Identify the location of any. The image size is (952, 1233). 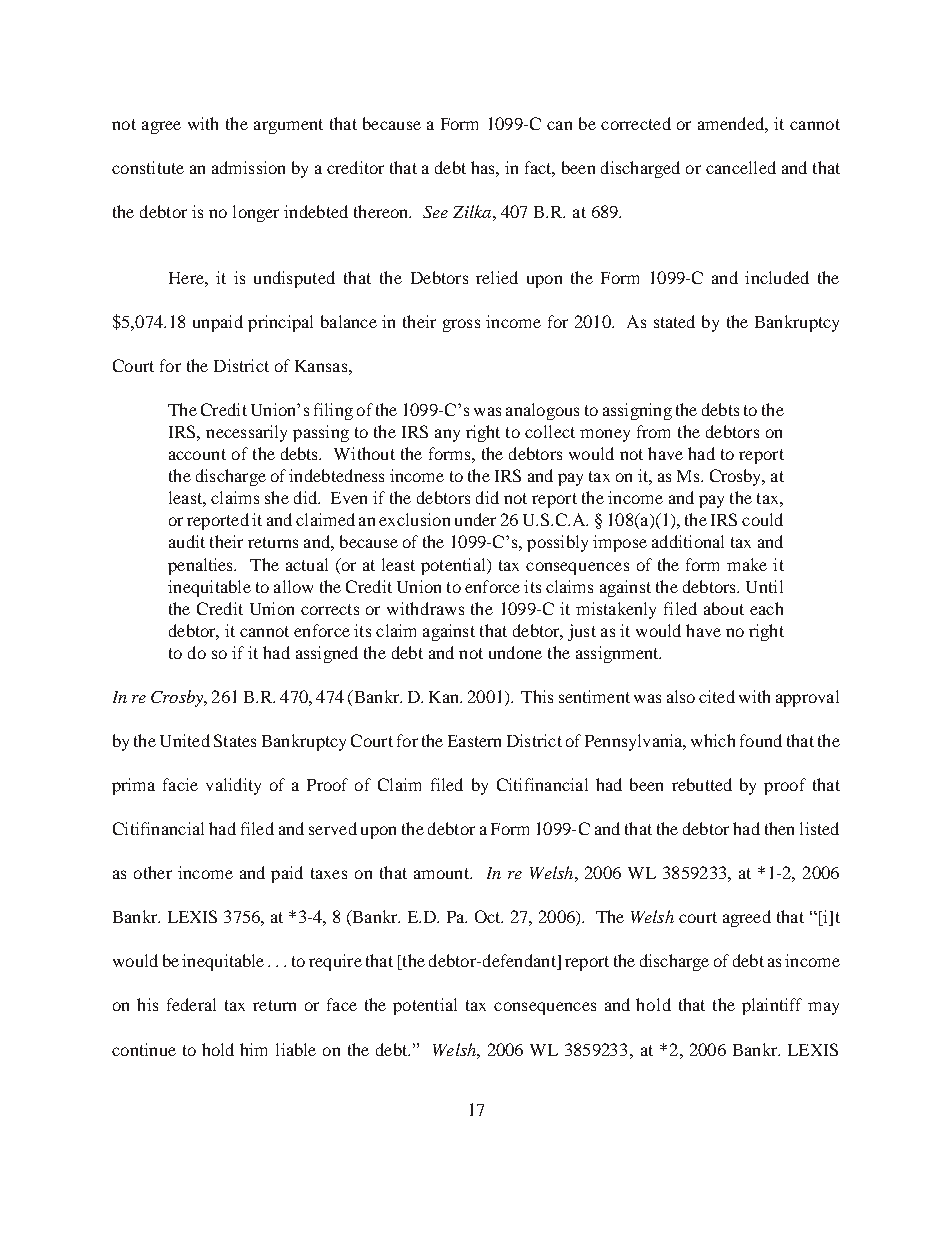
(447, 435).
